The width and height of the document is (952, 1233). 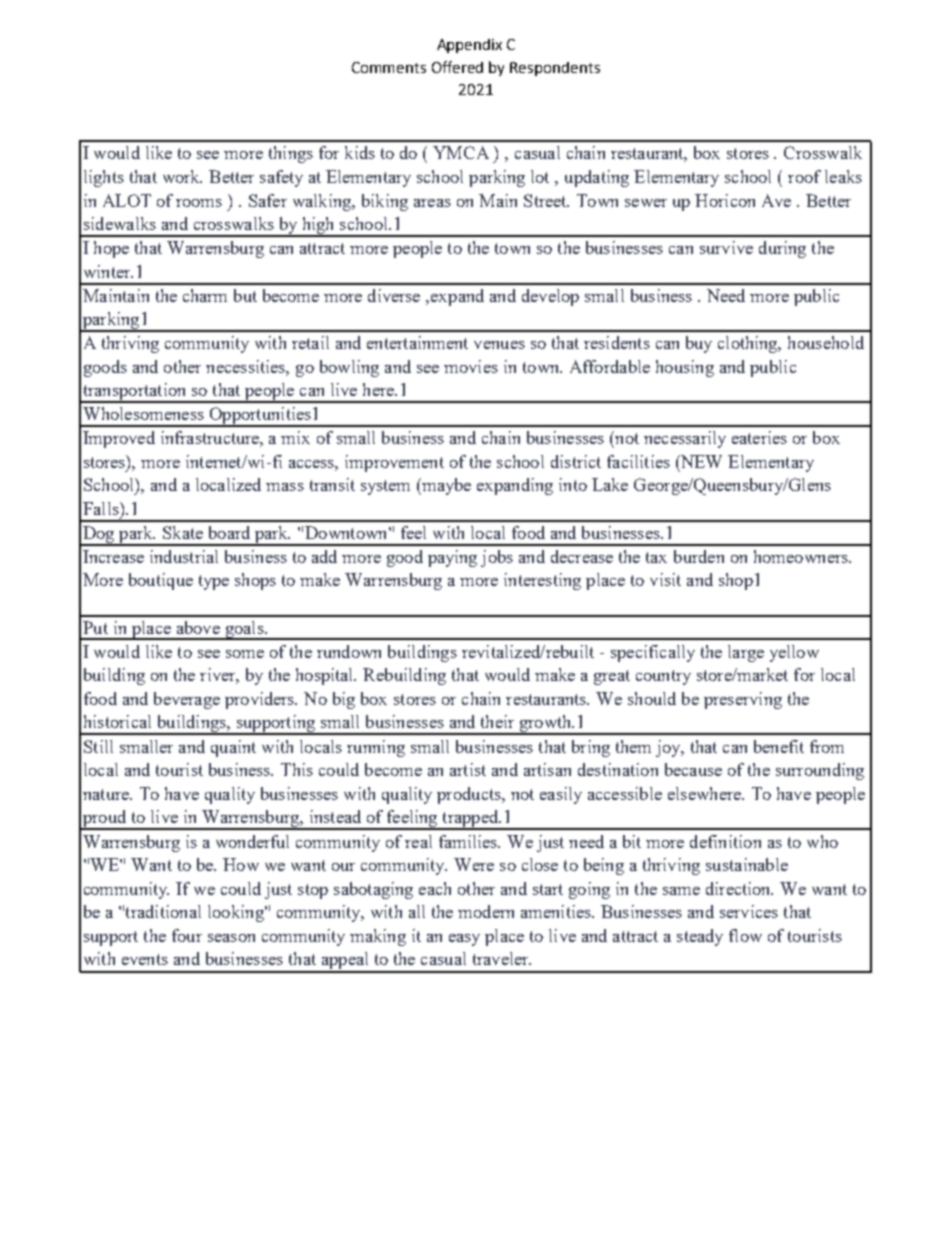 What do you see at coordinates (187, 935) in the document?
I see `four` at bounding box center [187, 935].
